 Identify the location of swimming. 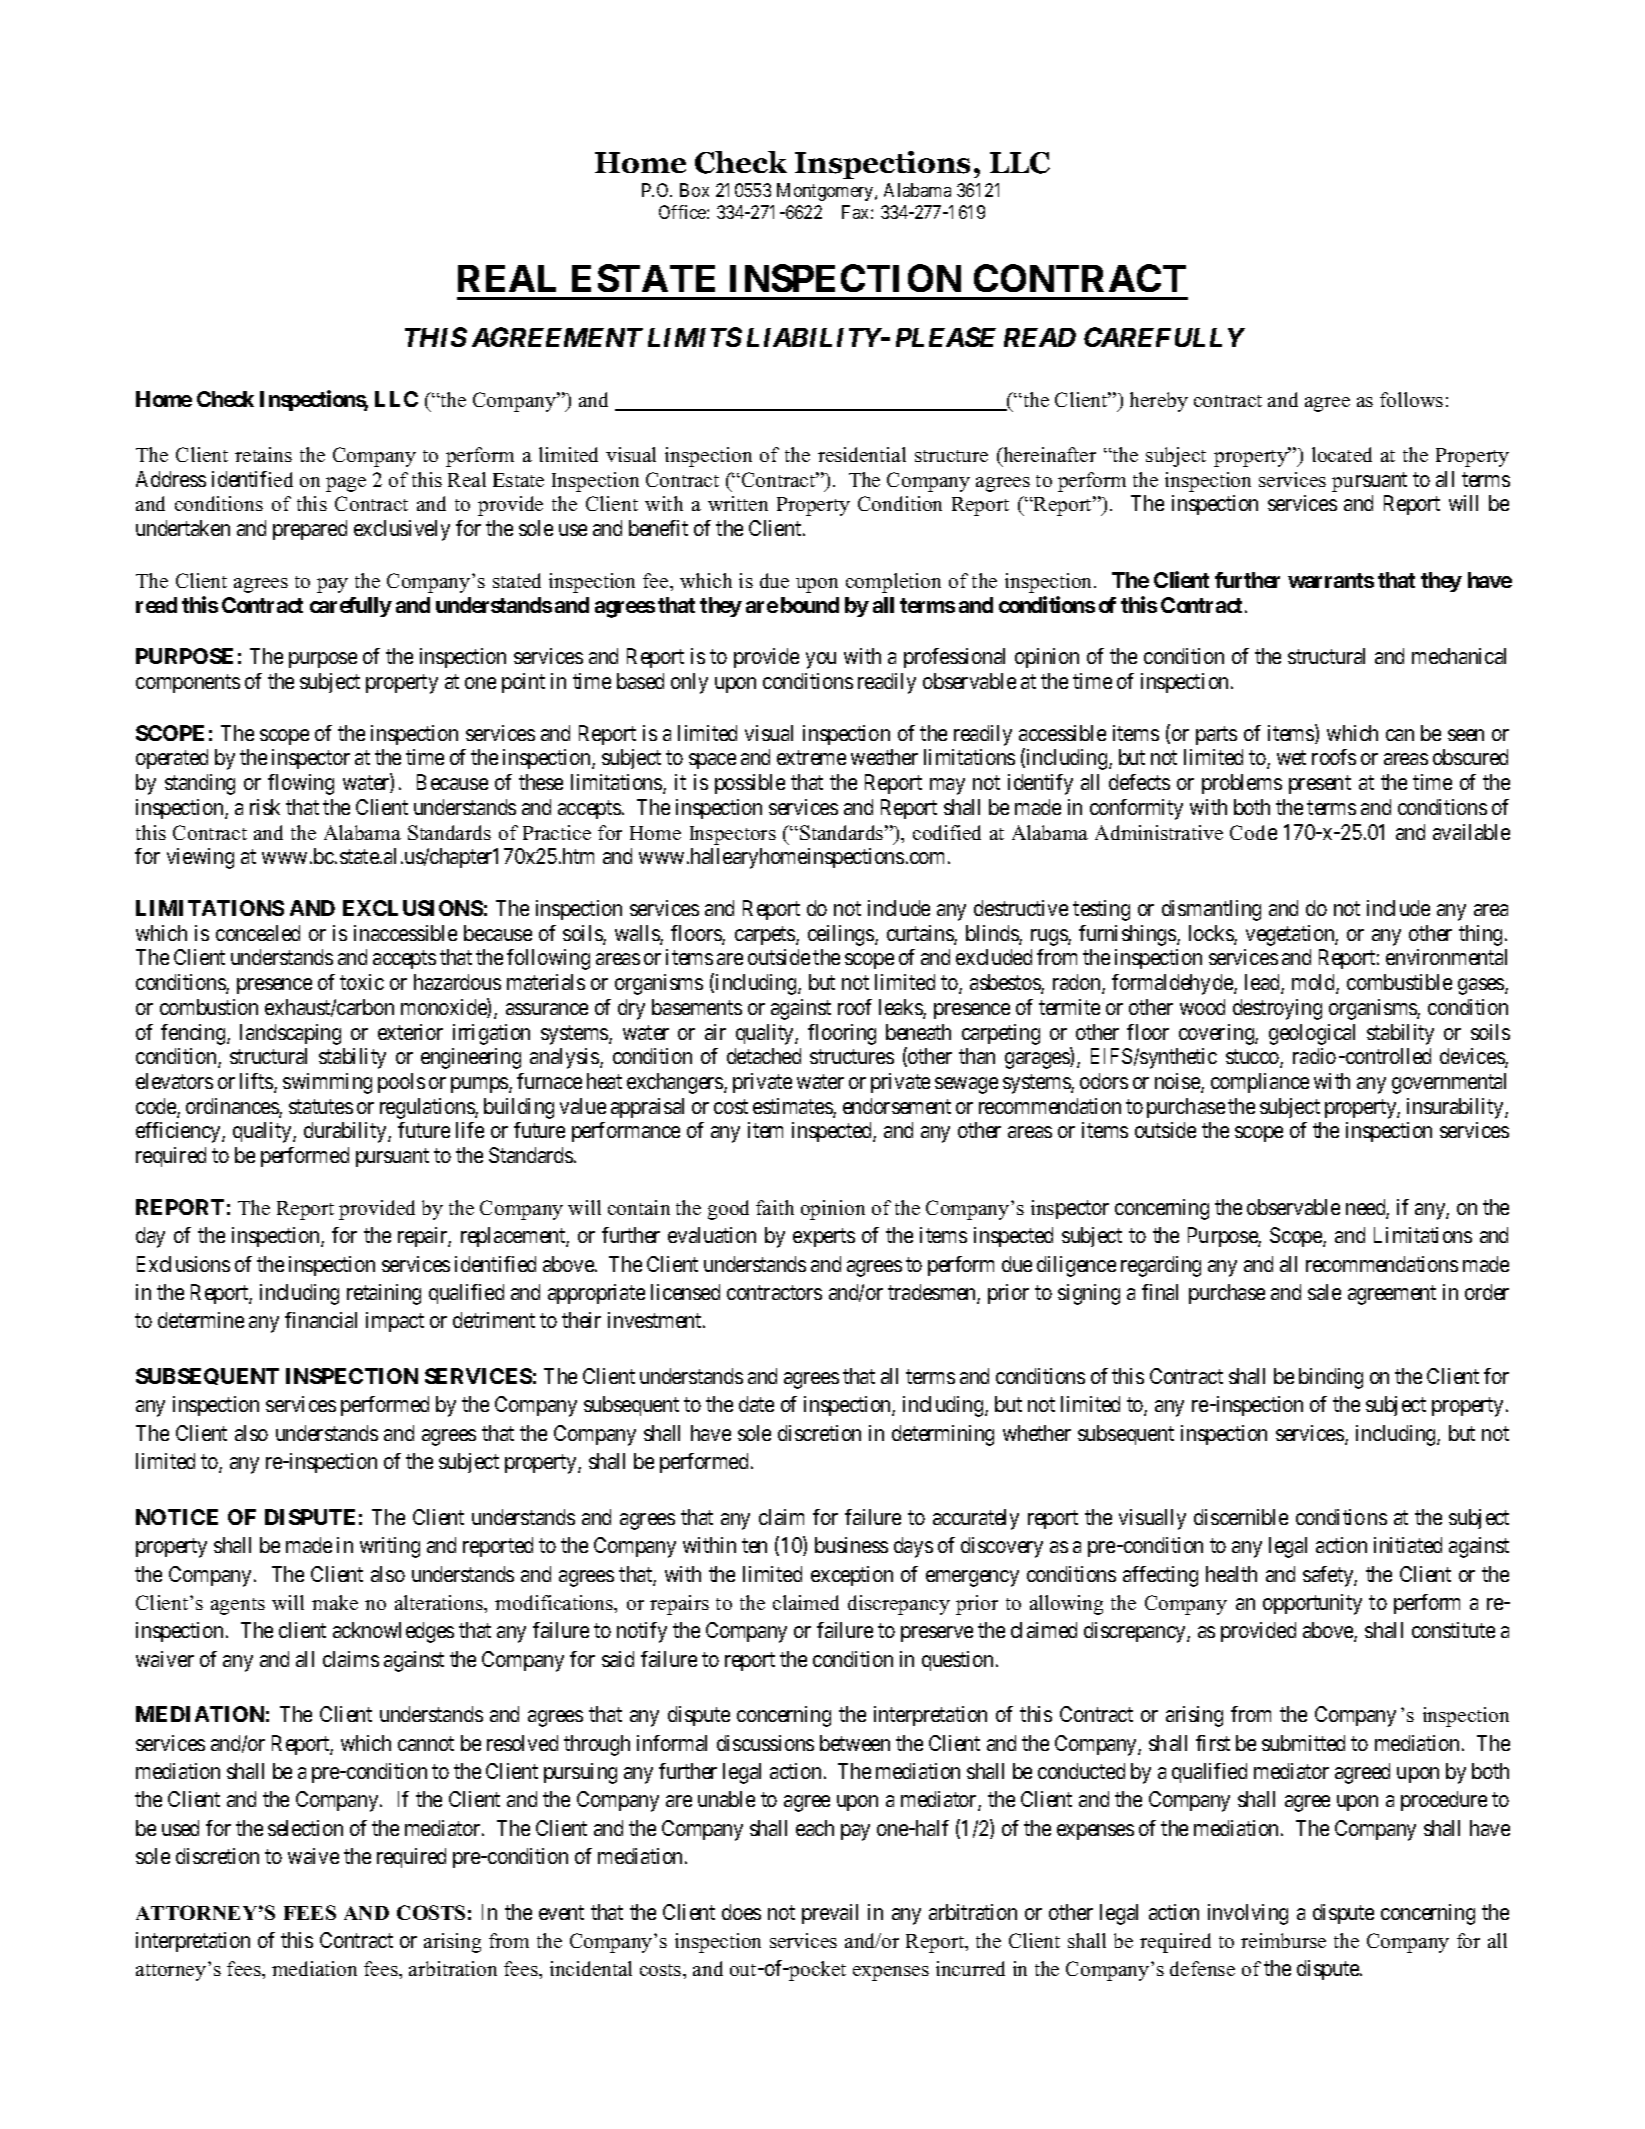
(327, 1083).
